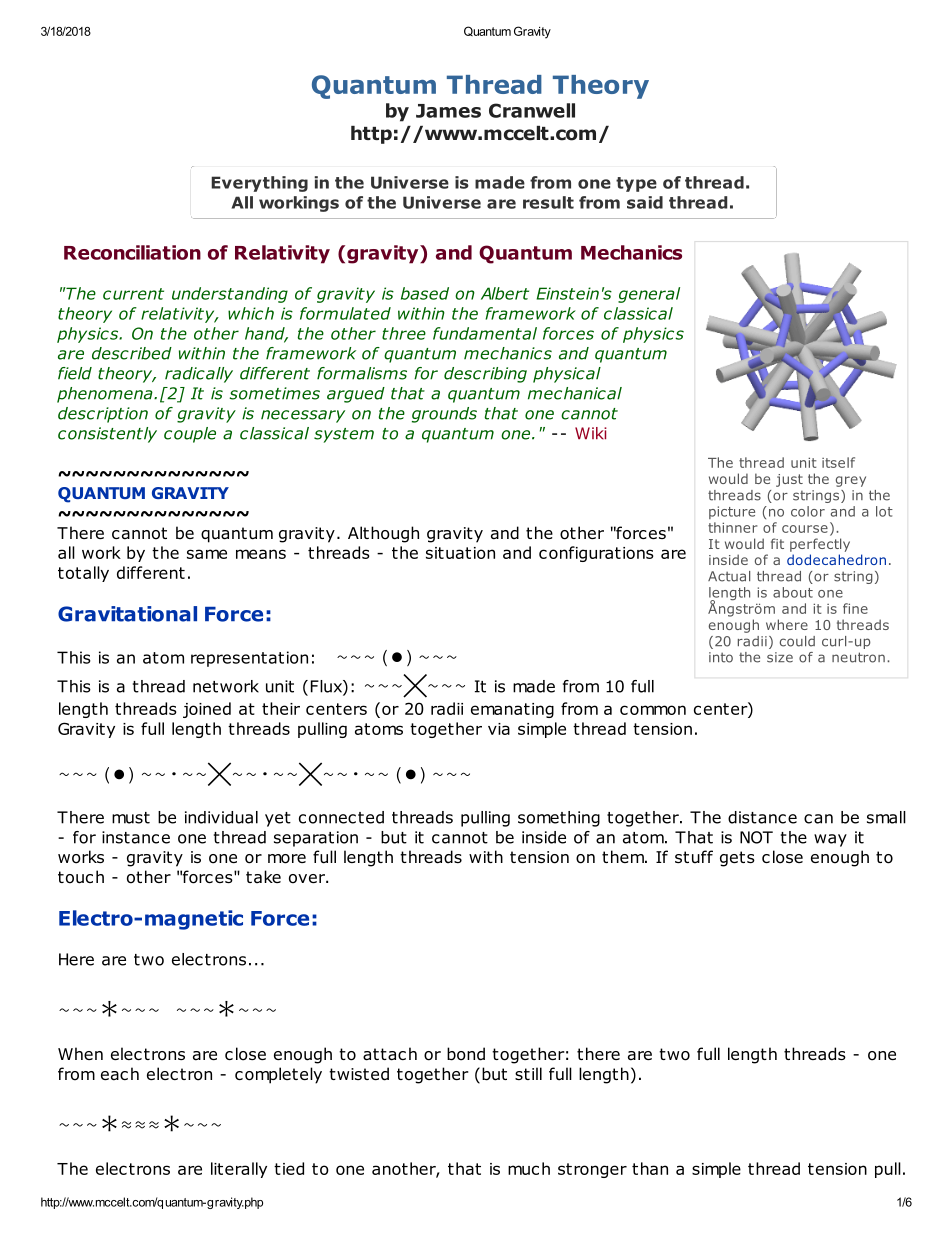  I want to click on something, so click(559, 819).
